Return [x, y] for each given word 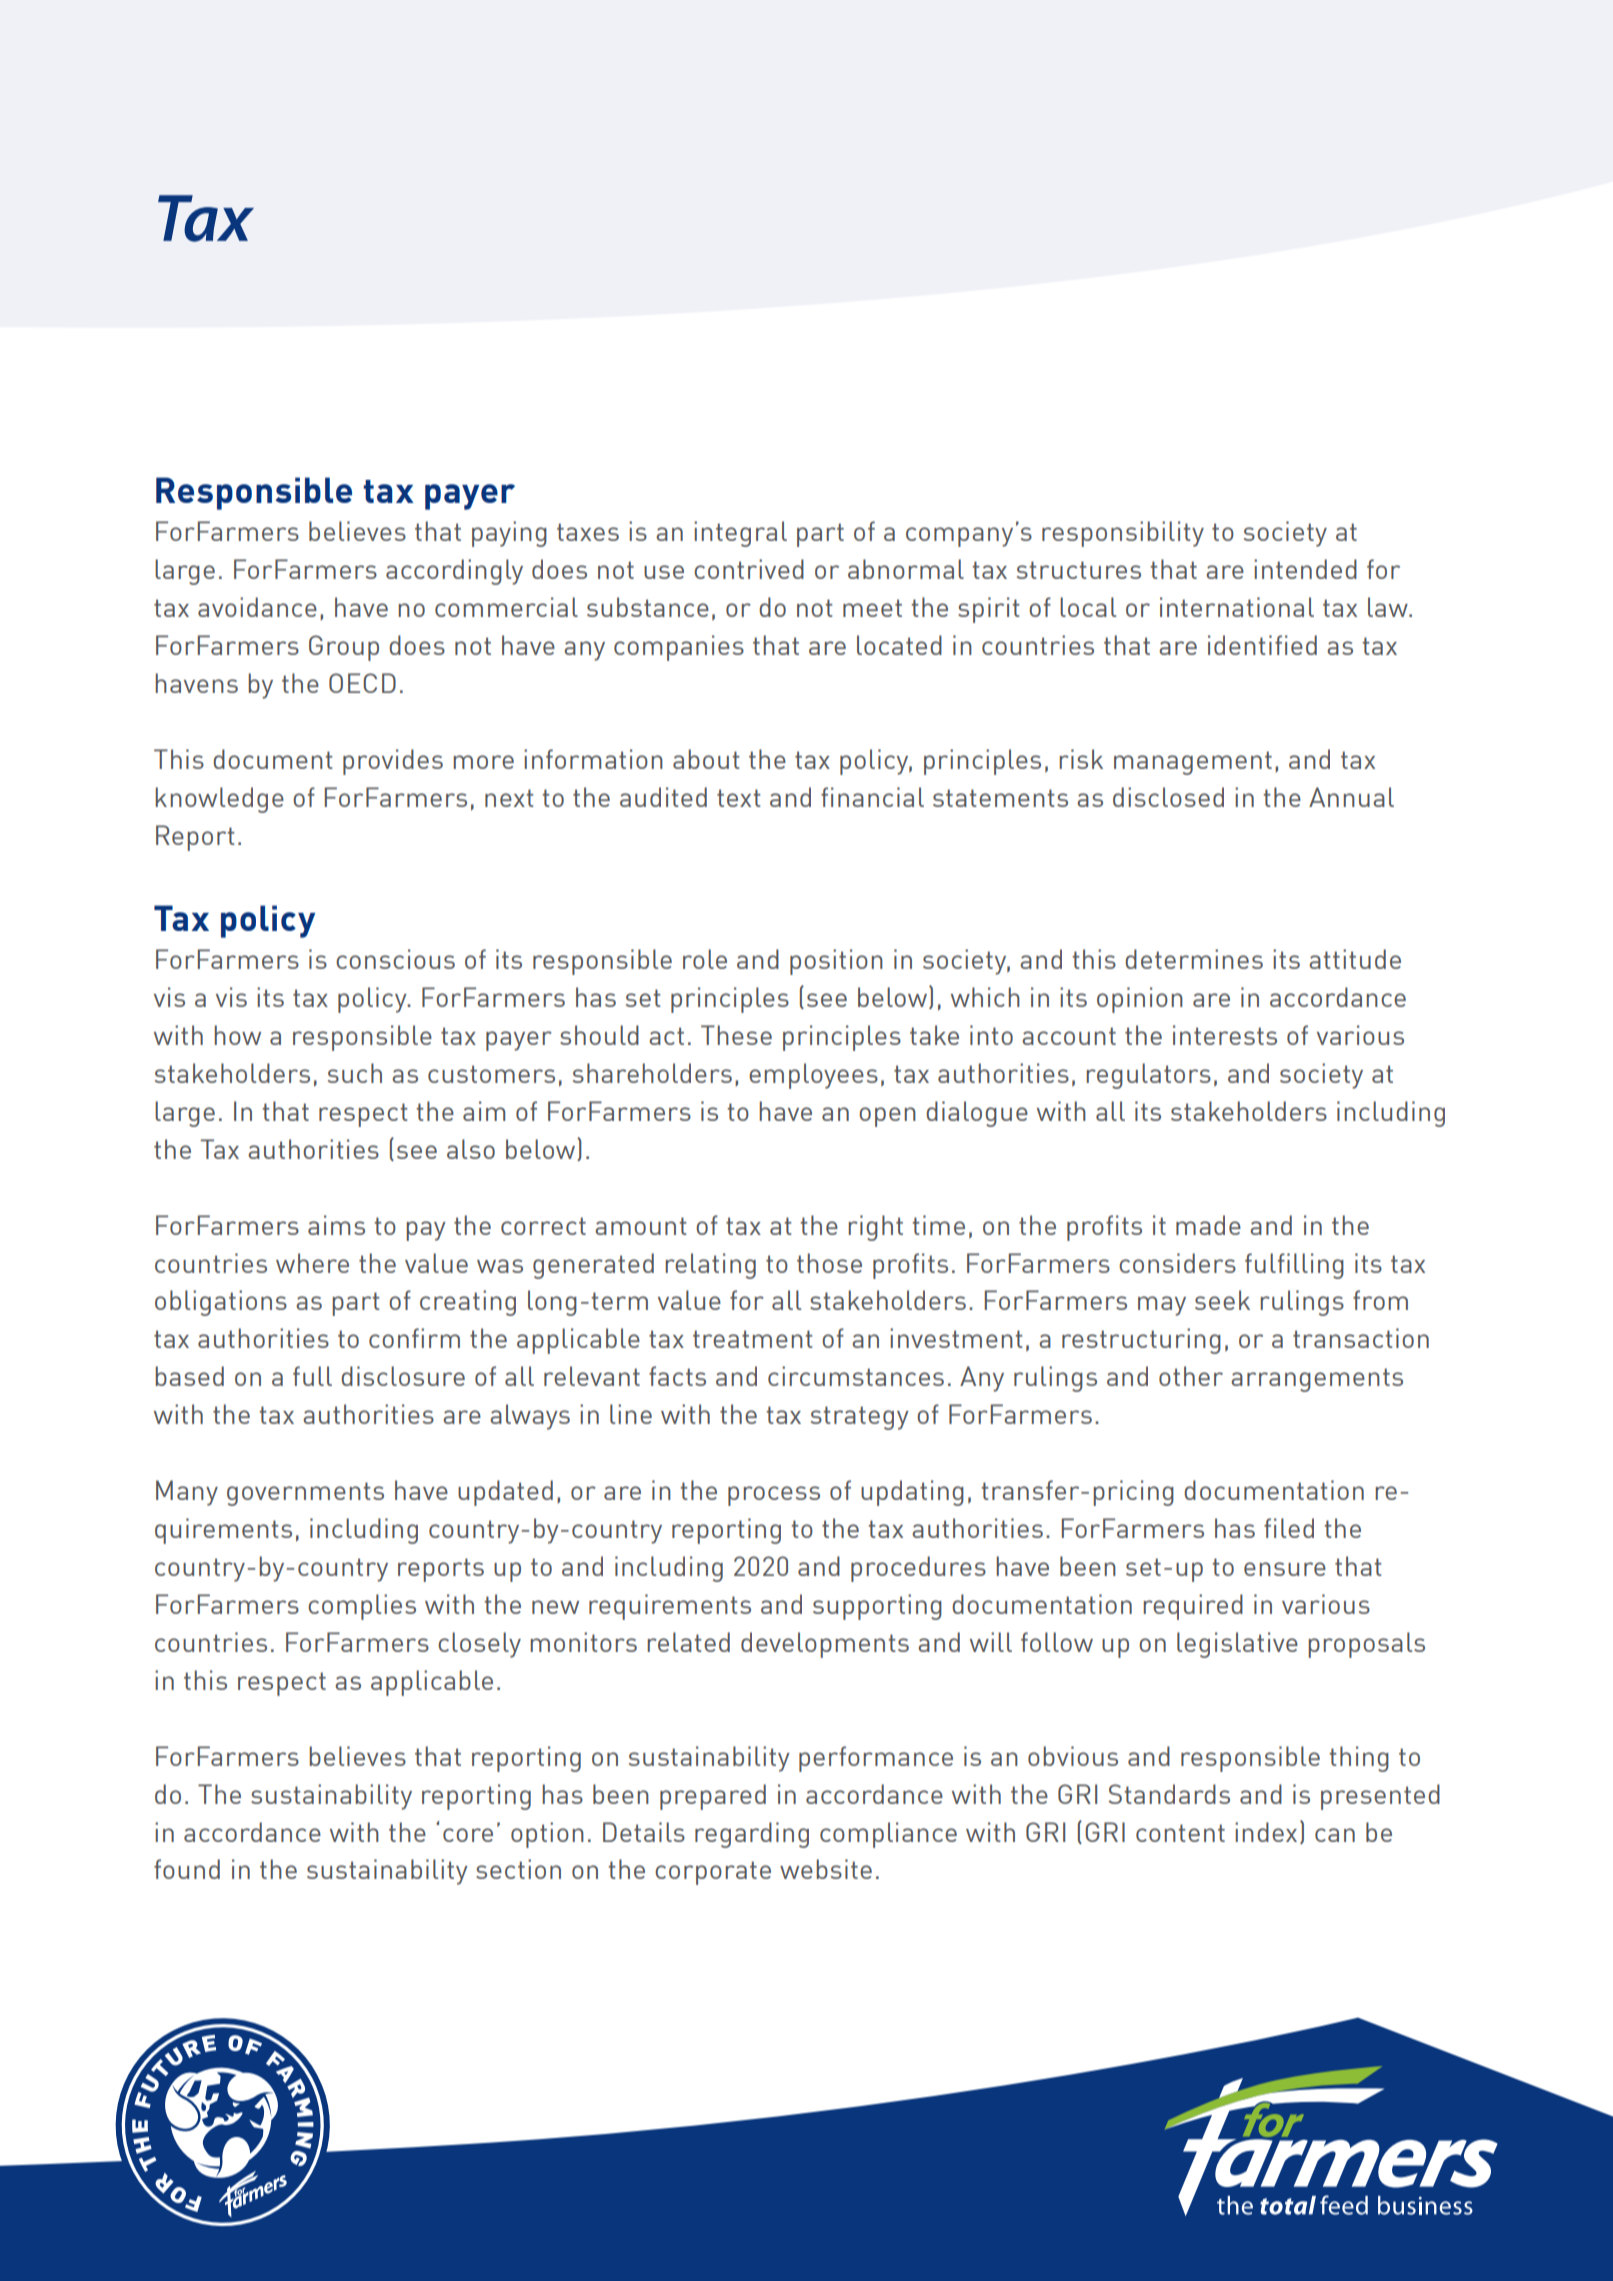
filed [1289, 1528]
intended [1305, 569]
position [836, 962]
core [468, 1835]
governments [305, 1494]
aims [336, 1225]
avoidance [257, 607]
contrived [749, 569]
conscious [395, 959]
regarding [752, 1835]
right [875, 1228]
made [1208, 1225]
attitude [1355, 959]
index [1266, 1832]
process [774, 1496]
